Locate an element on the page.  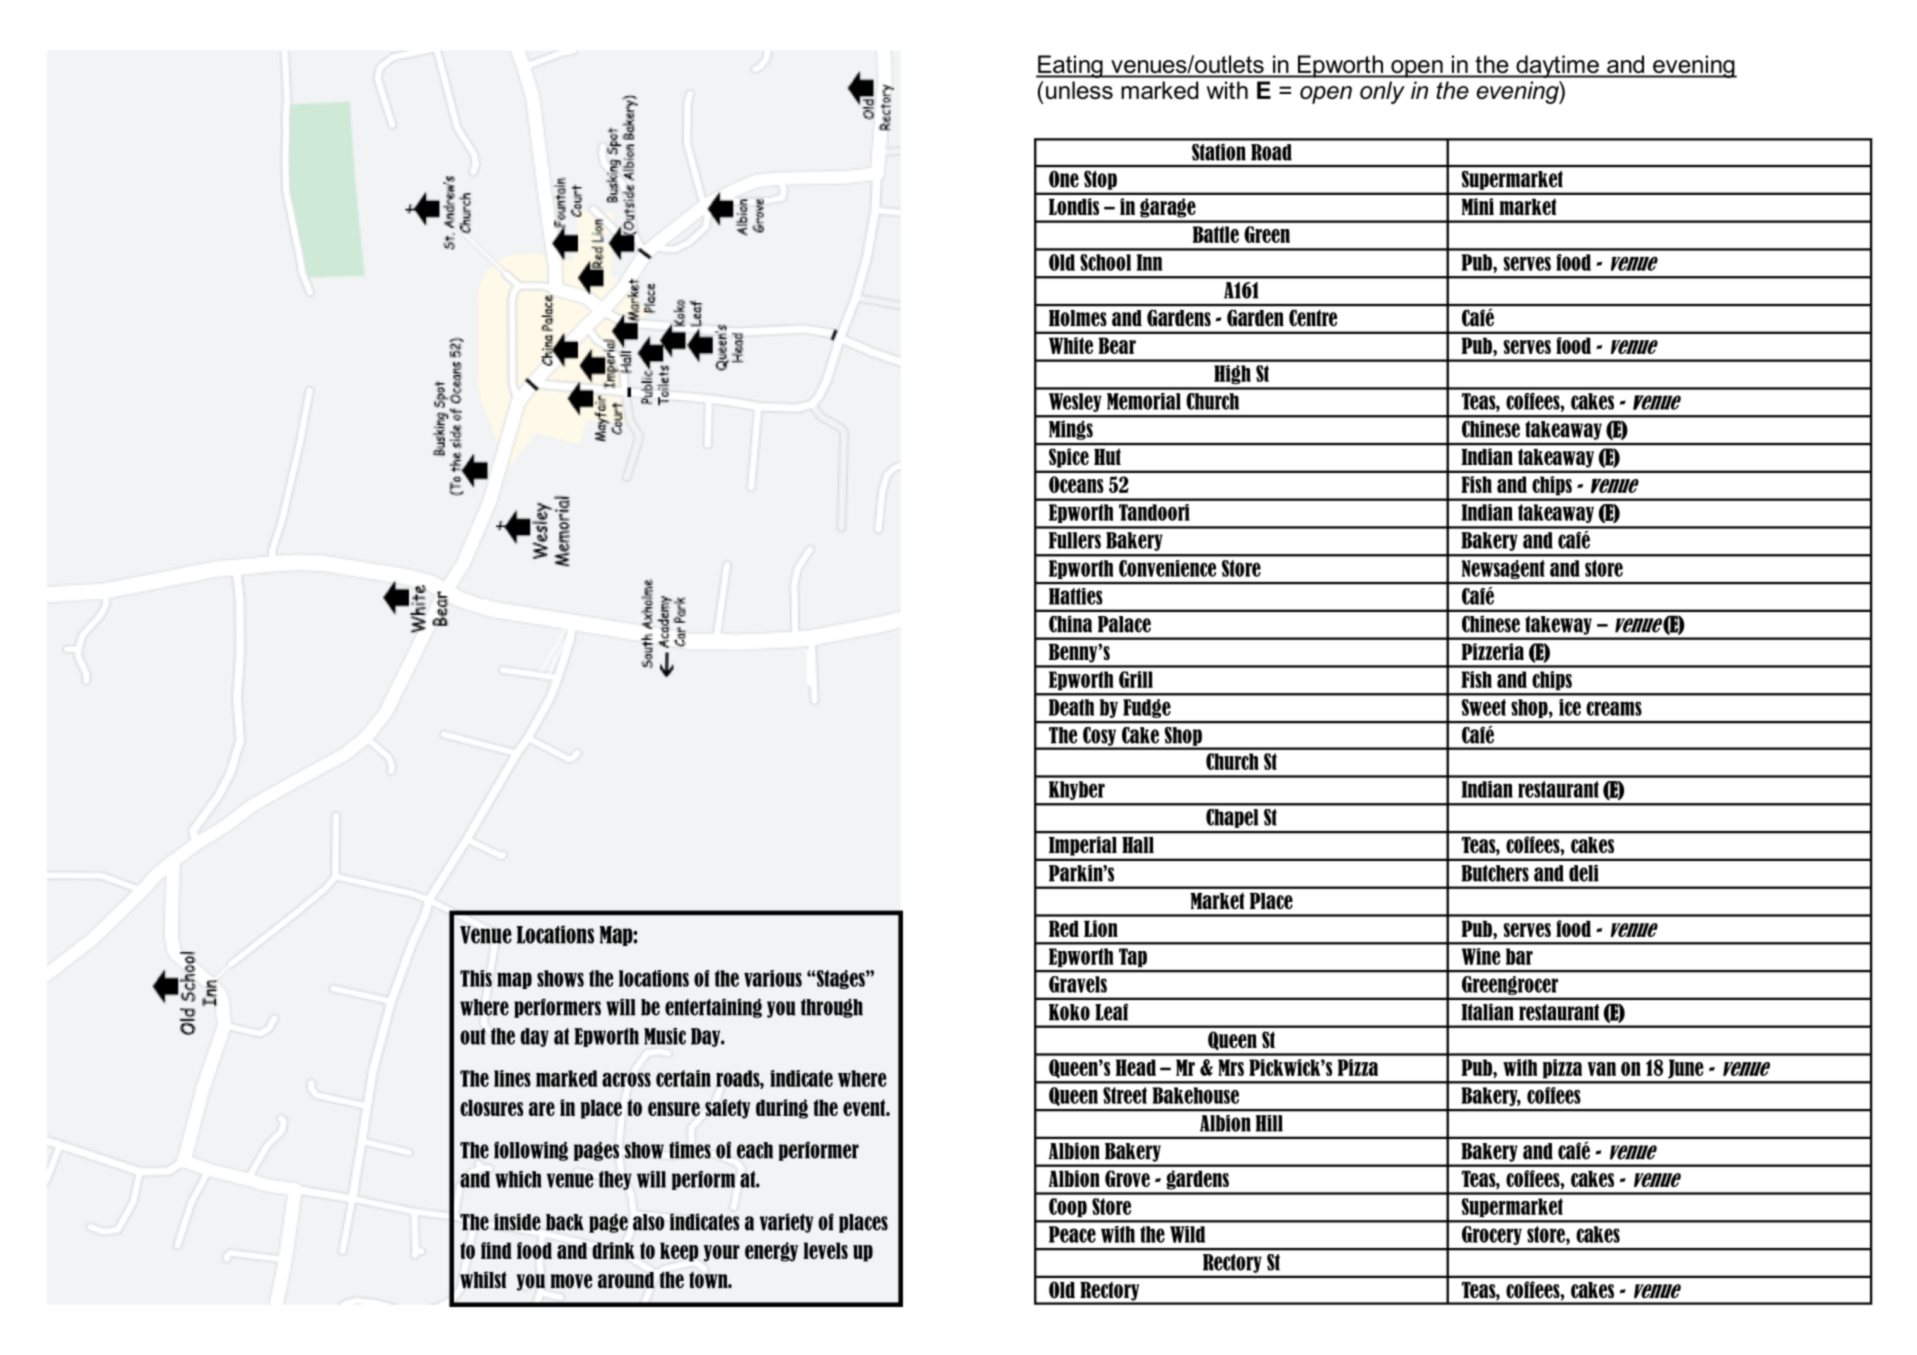
Hill is located at coordinates (1269, 1123).
